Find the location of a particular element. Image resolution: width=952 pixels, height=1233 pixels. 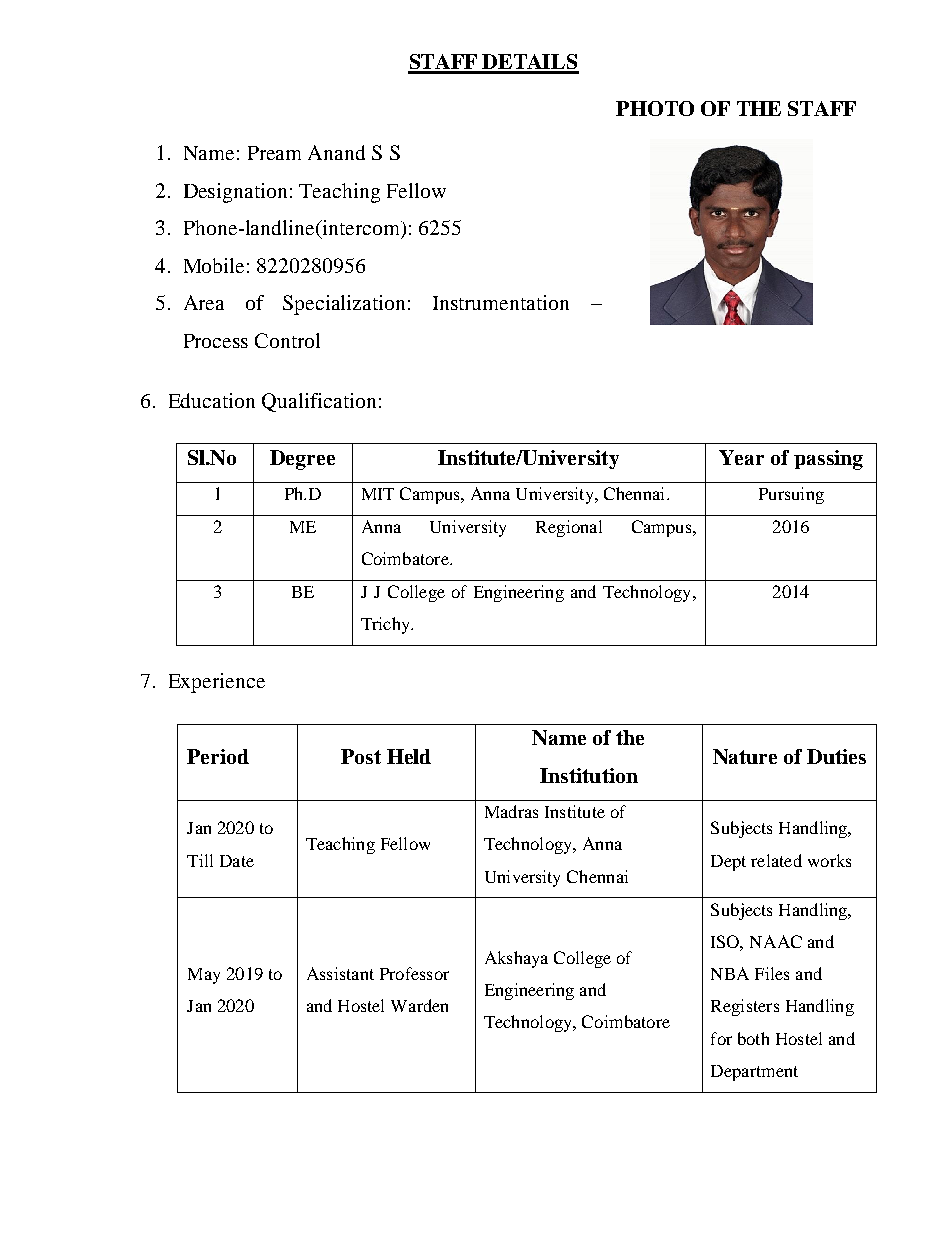

Pursuing is located at coordinates (791, 495).
